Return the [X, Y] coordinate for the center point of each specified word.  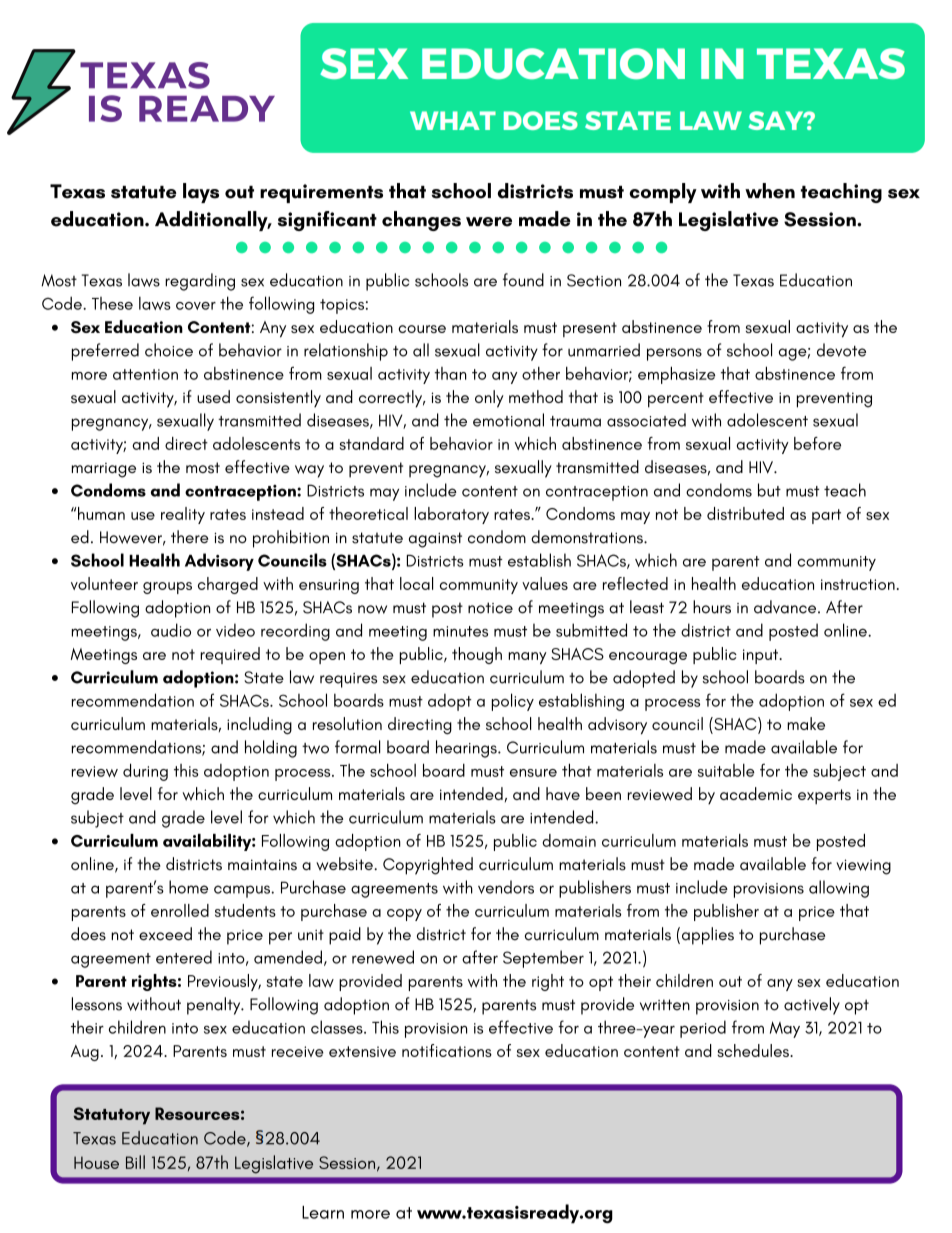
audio [171, 630]
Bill [135, 1162]
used [213, 396]
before [817, 443]
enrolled [180, 910]
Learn [323, 1212]
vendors [506, 887]
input [762, 656]
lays [201, 193]
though [477, 655]
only [489, 399]
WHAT [453, 120]
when [770, 191]
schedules [754, 1050]
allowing [839, 889]
